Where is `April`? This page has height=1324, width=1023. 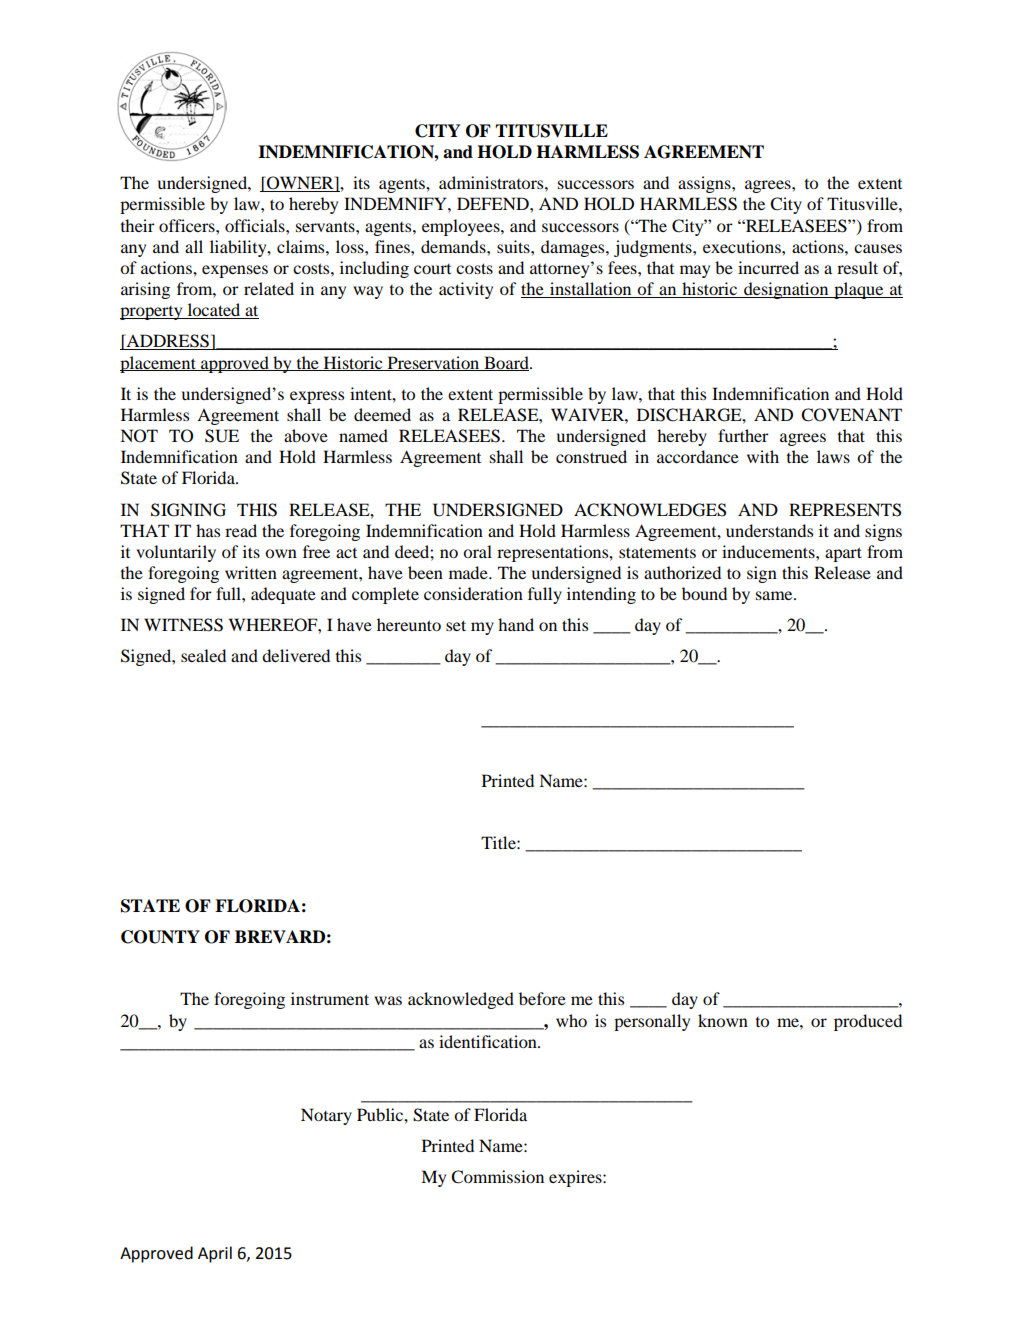
April is located at coordinates (215, 1254).
